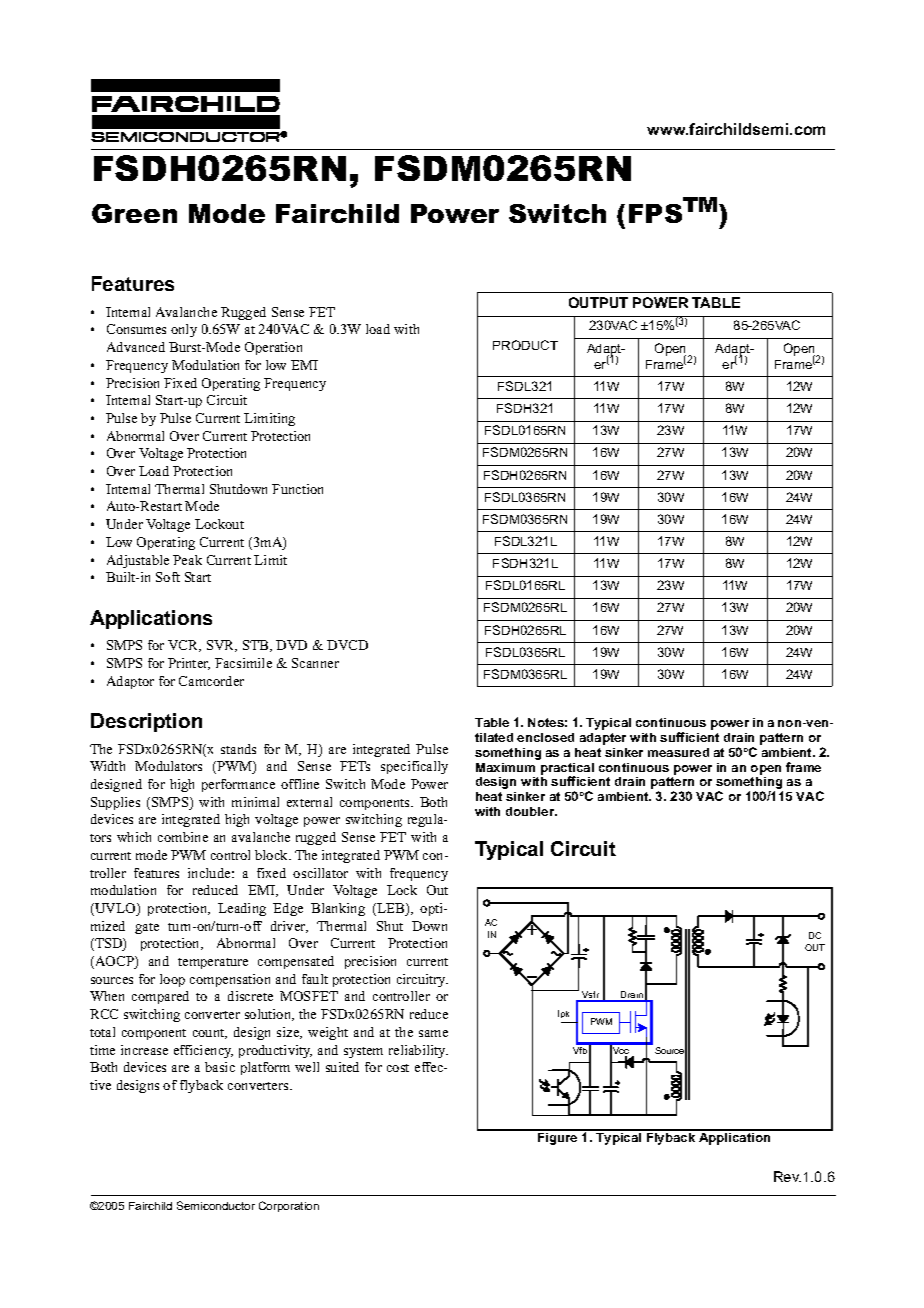 The width and height of the image is (924, 1308). What do you see at coordinates (273, 348) in the image?
I see `Operation` at bounding box center [273, 348].
